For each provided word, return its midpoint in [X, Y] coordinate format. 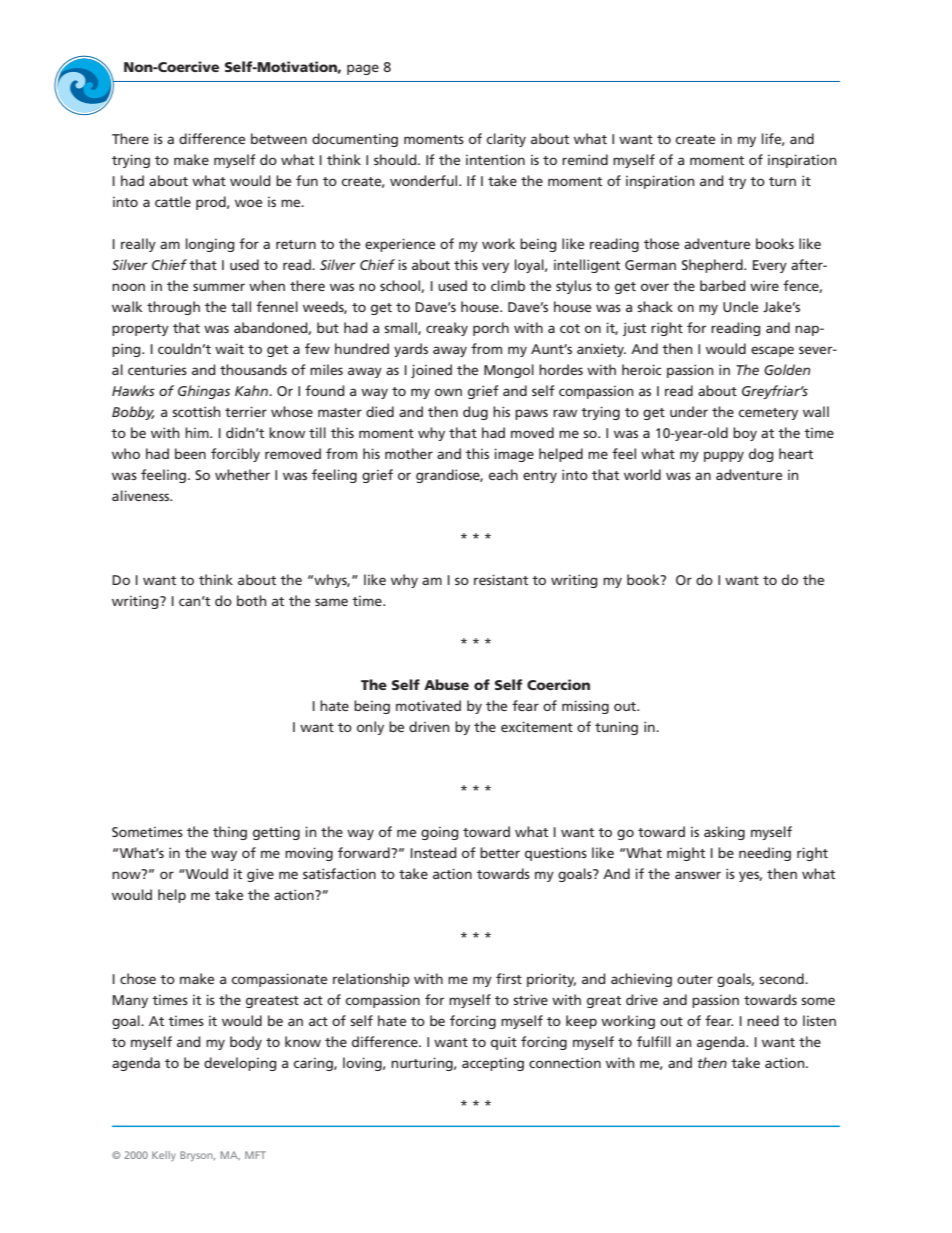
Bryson [197, 1156]
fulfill [654, 1041]
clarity [506, 140]
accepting [493, 1064]
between [279, 138]
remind [585, 159]
